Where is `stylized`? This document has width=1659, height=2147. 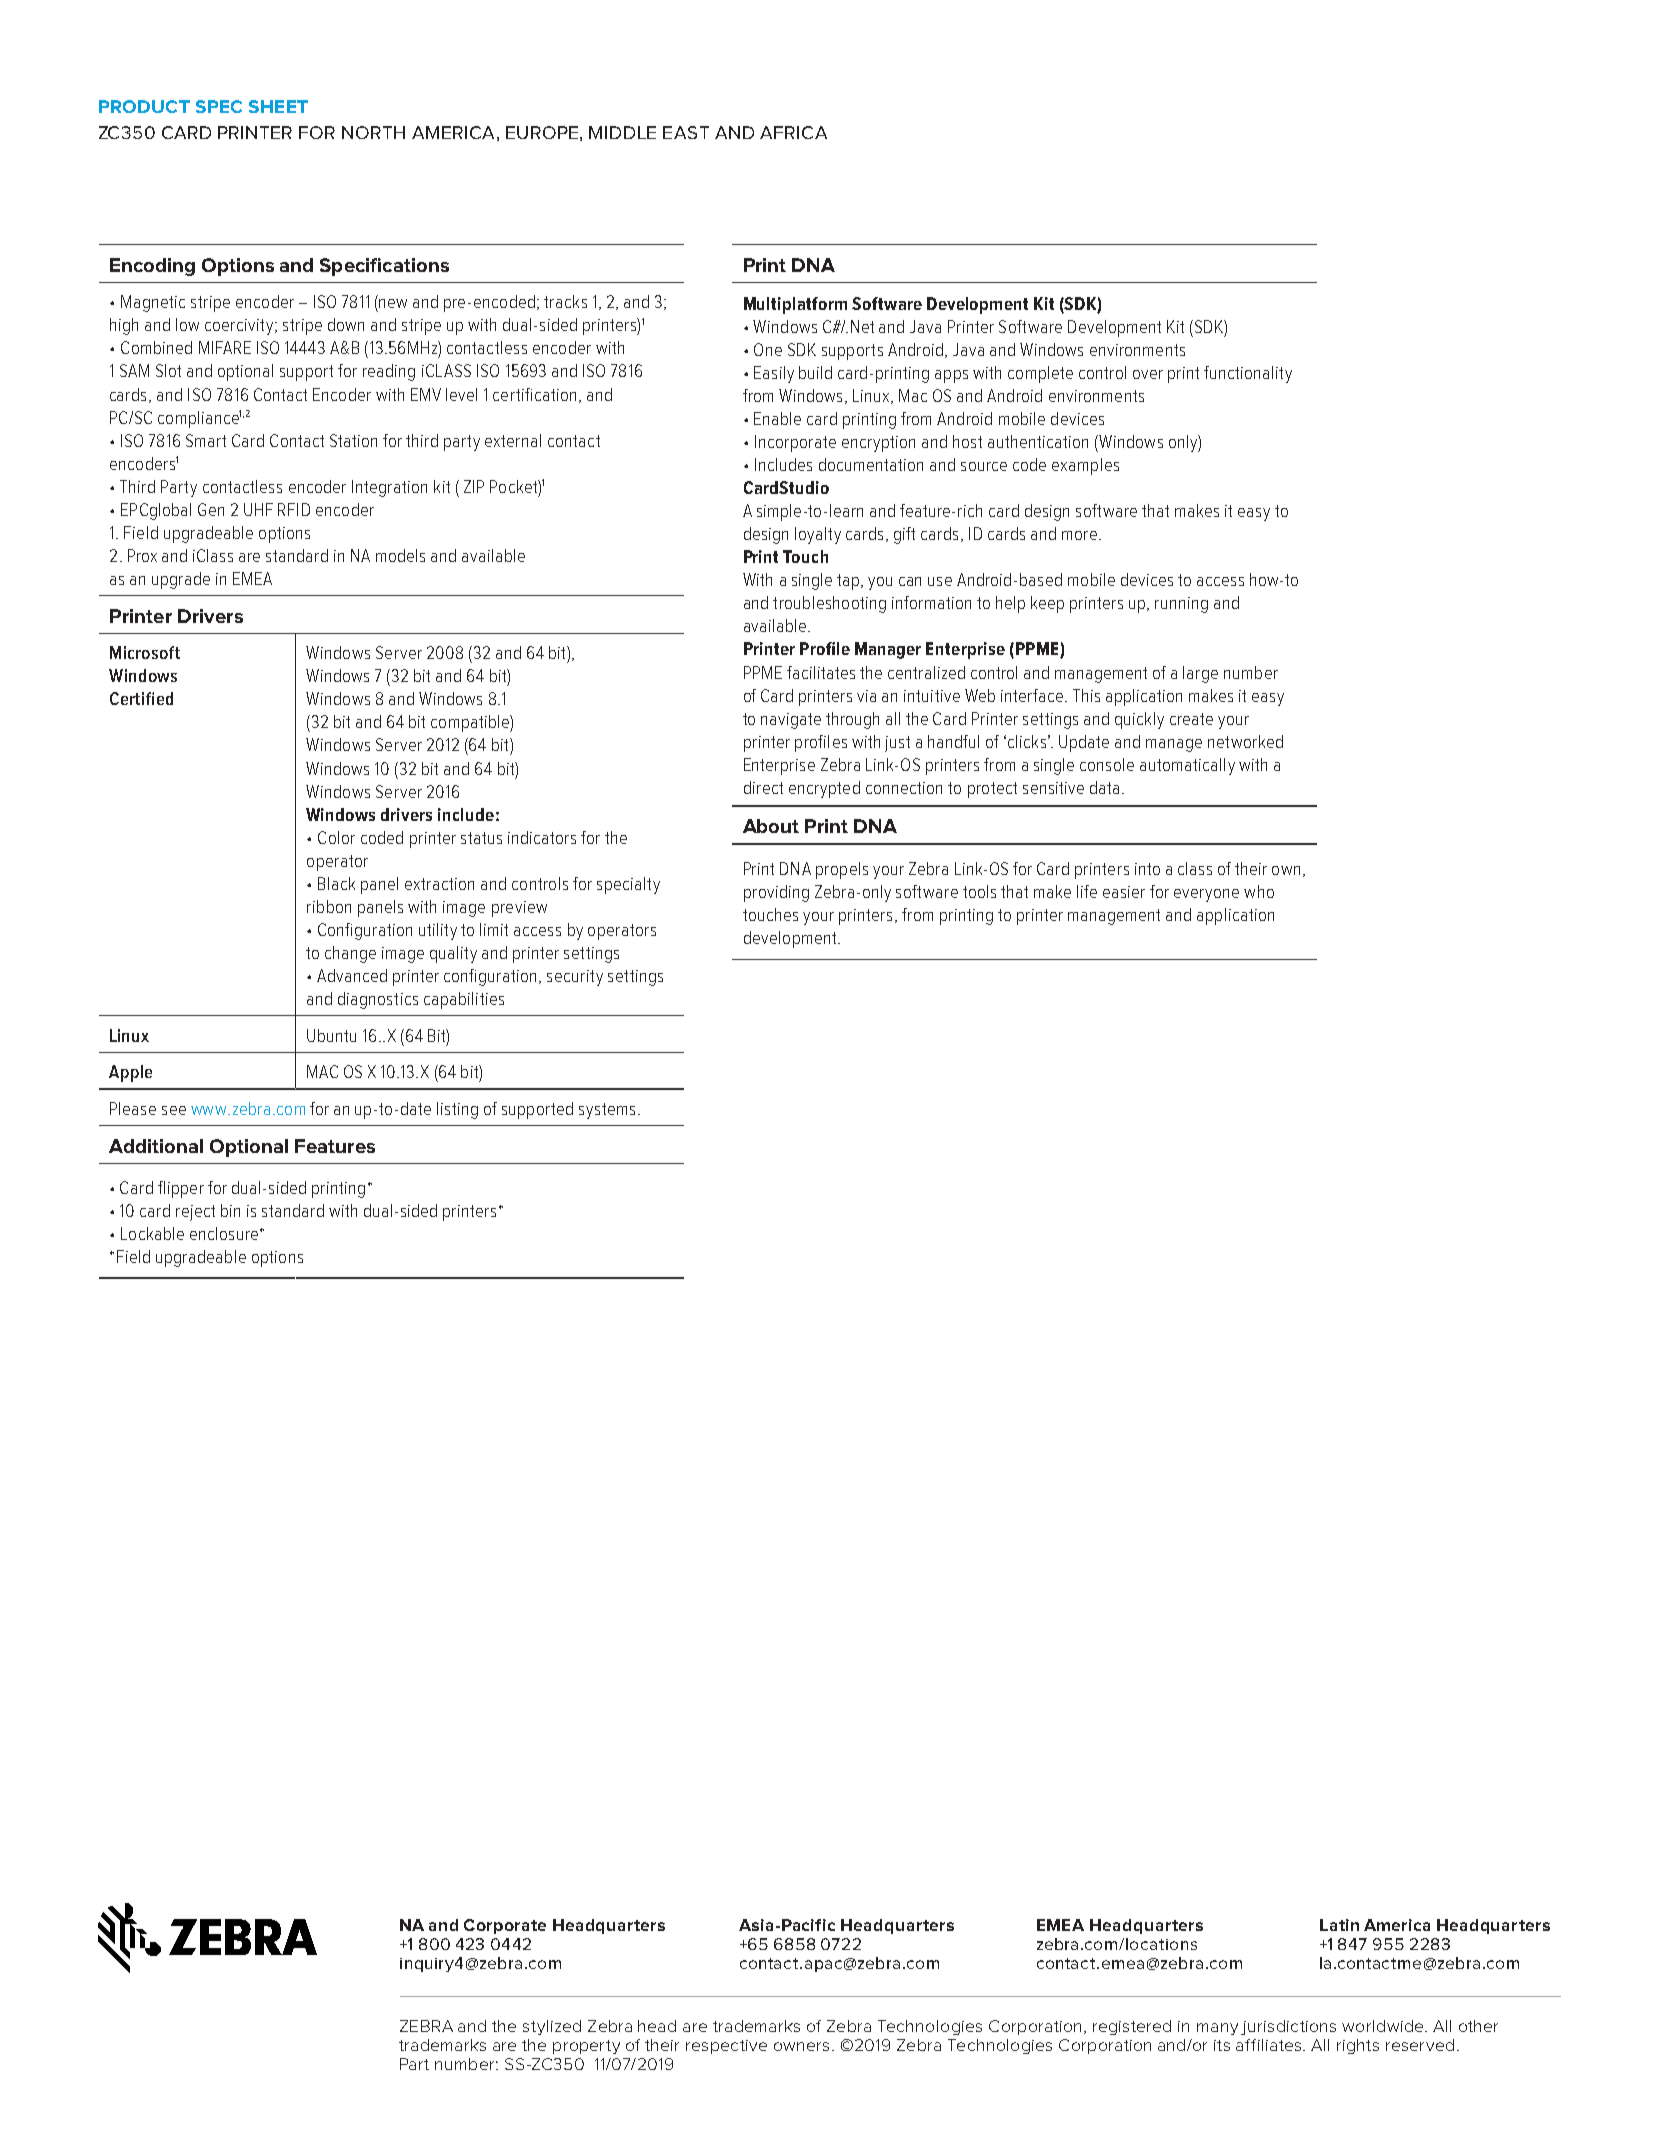 stylized is located at coordinates (552, 2027).
